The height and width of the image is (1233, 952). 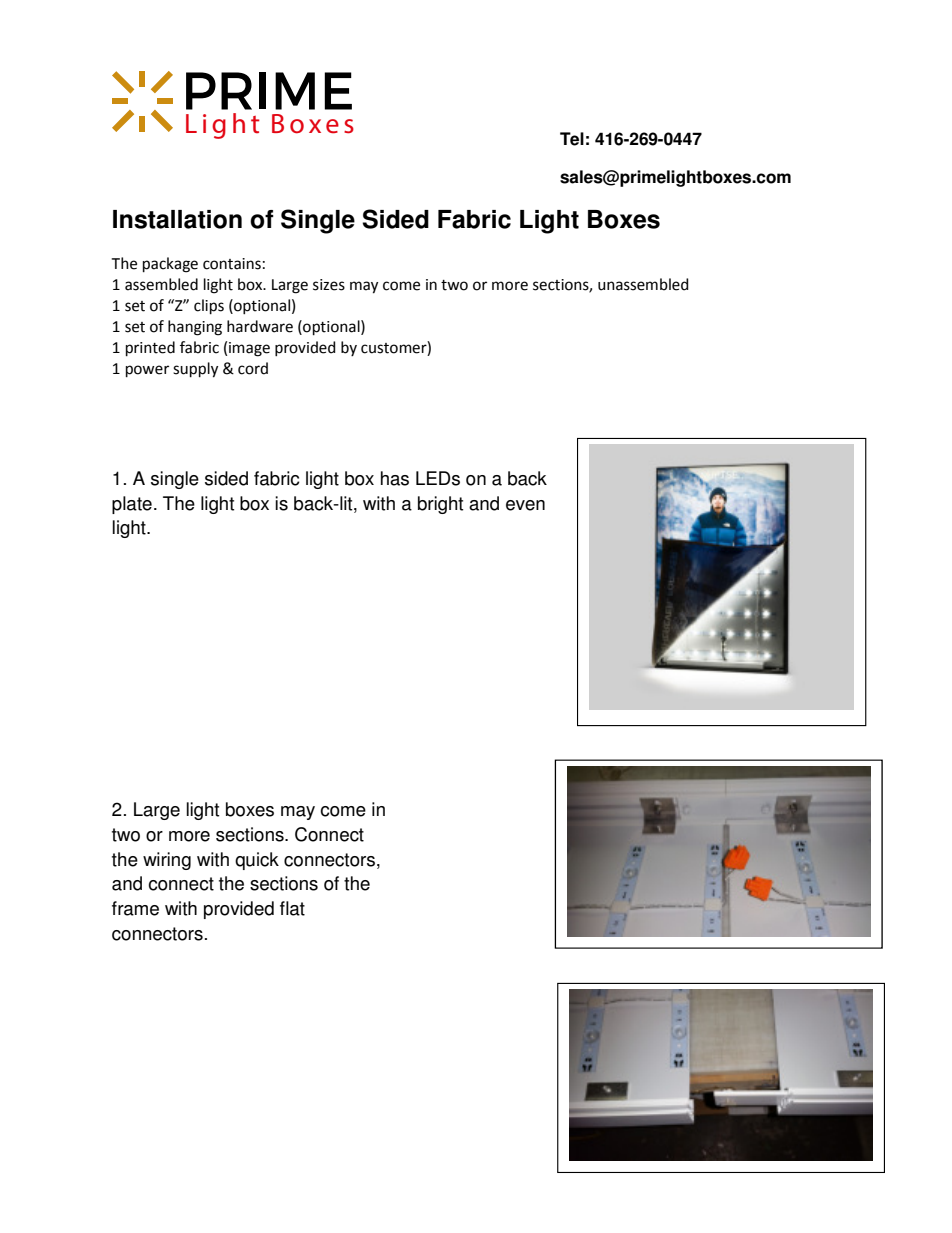 I want to click on hanging, so click(x=195, y=328).
